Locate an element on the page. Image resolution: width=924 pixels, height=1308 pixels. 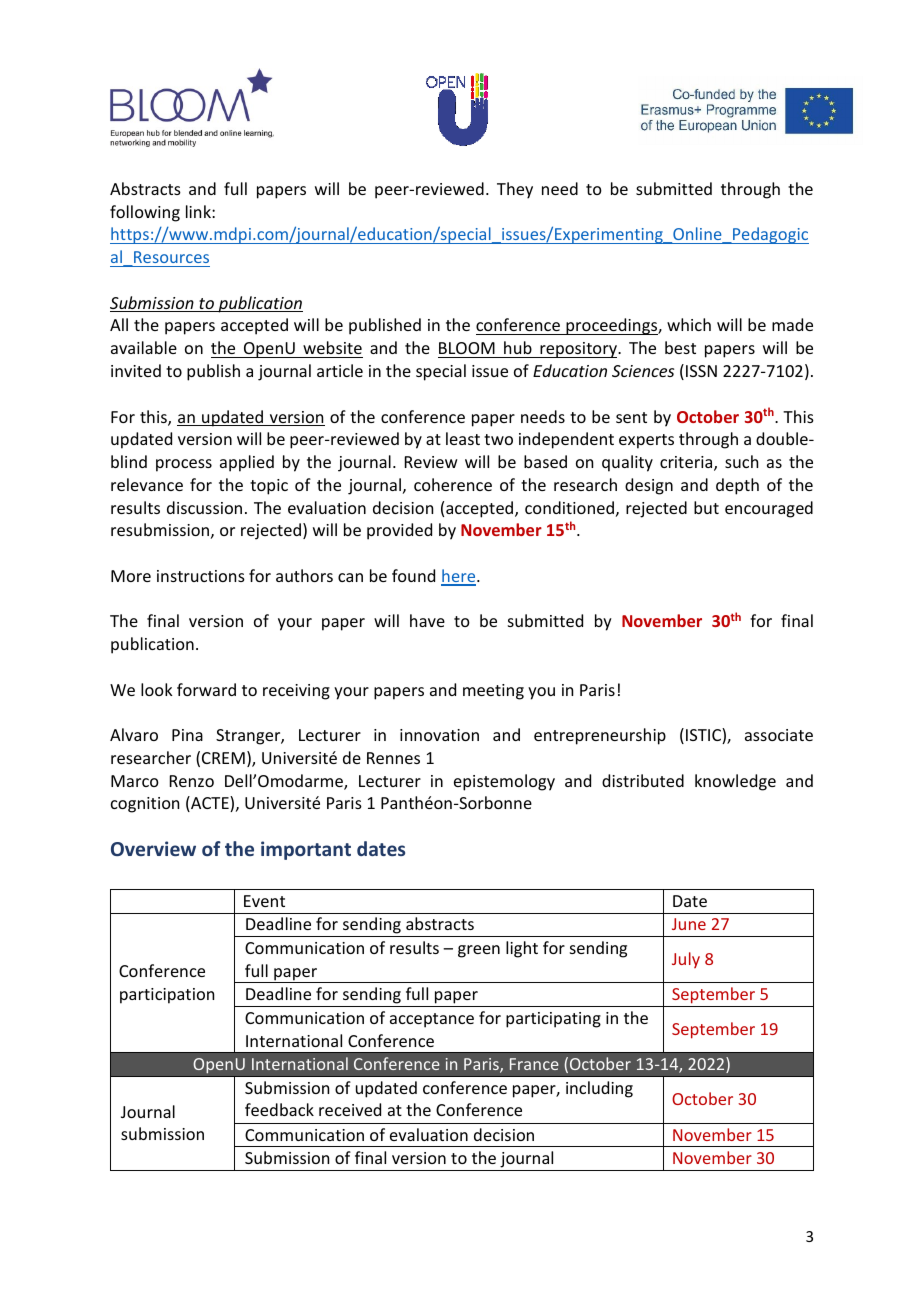
discussion is located at coordinates (204, 507).
